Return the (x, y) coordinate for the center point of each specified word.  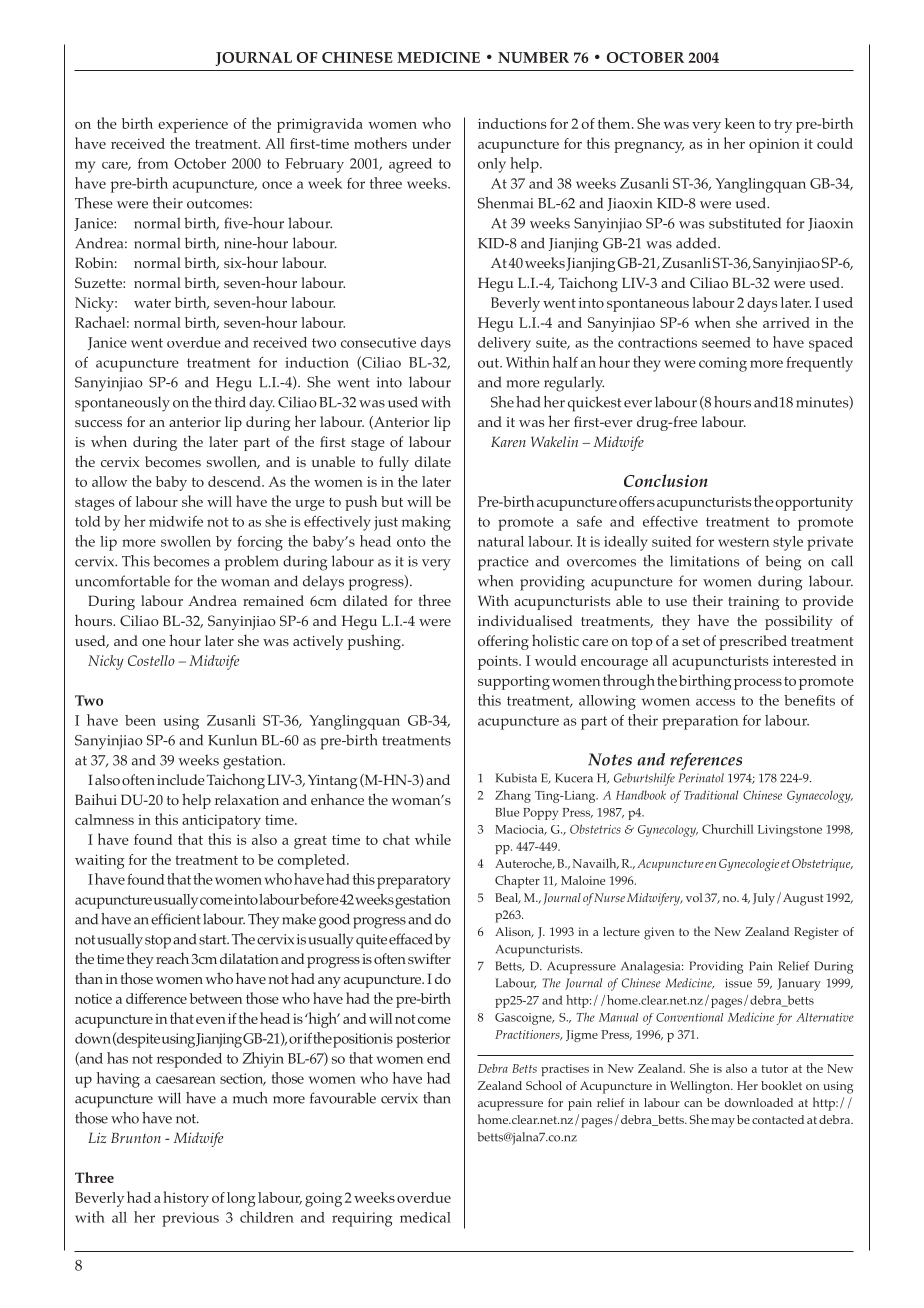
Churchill (727, 829)
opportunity (814, 503)
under (431, 143)
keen (740, 123)
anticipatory (221, 821)
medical (425, 1217)
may (723, 1123)
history (186, 1199)
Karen (508, 442)
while (433, 839)
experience (193, 125)
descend (235, 481)
